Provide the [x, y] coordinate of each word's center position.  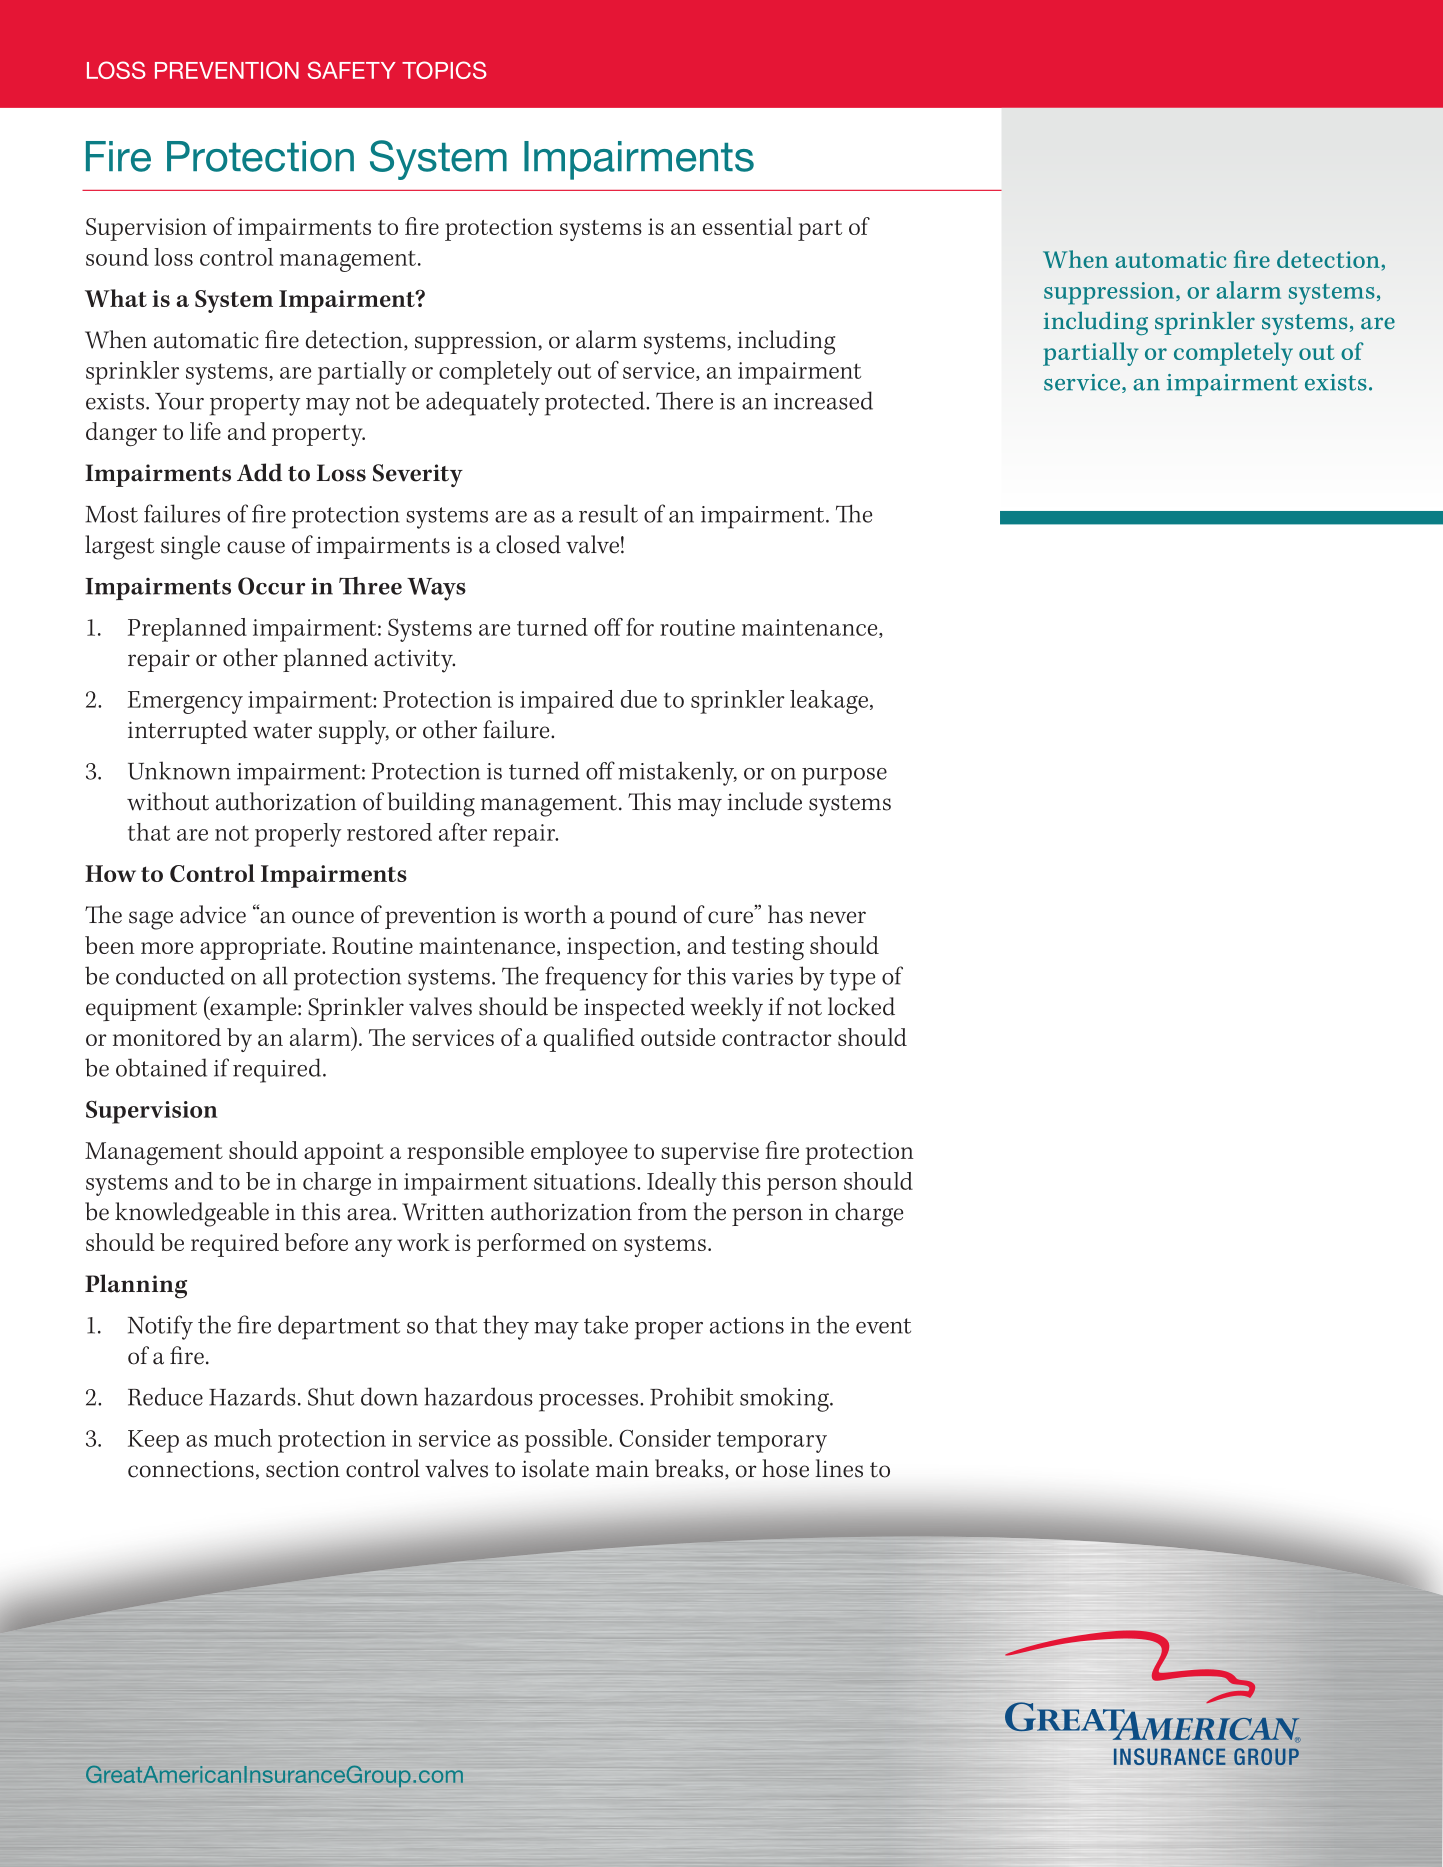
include [764, 801]
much [243, 1438]
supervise [710, 1153]
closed [528, 544]
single [190, 547]
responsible [465, 1153]
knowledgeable [192, 1214]
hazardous [478, 1396]
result [608, 513]
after [463, 832]
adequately [483, 403]
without [168, 801]
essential [747, 226]
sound [117, 257]
